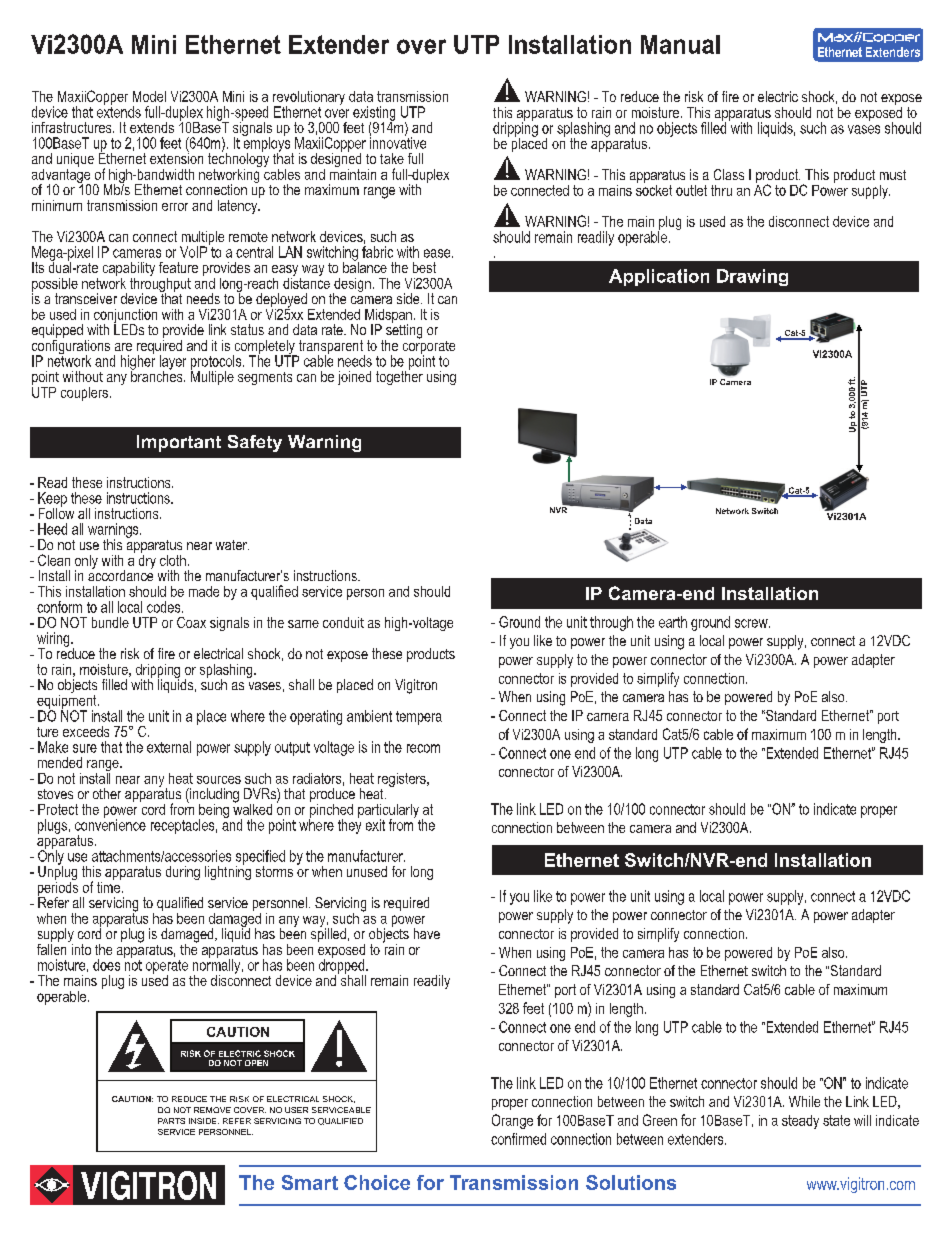 The width and height of the image is (952, 1233). I want to click on tempera, so click(419, 718).
